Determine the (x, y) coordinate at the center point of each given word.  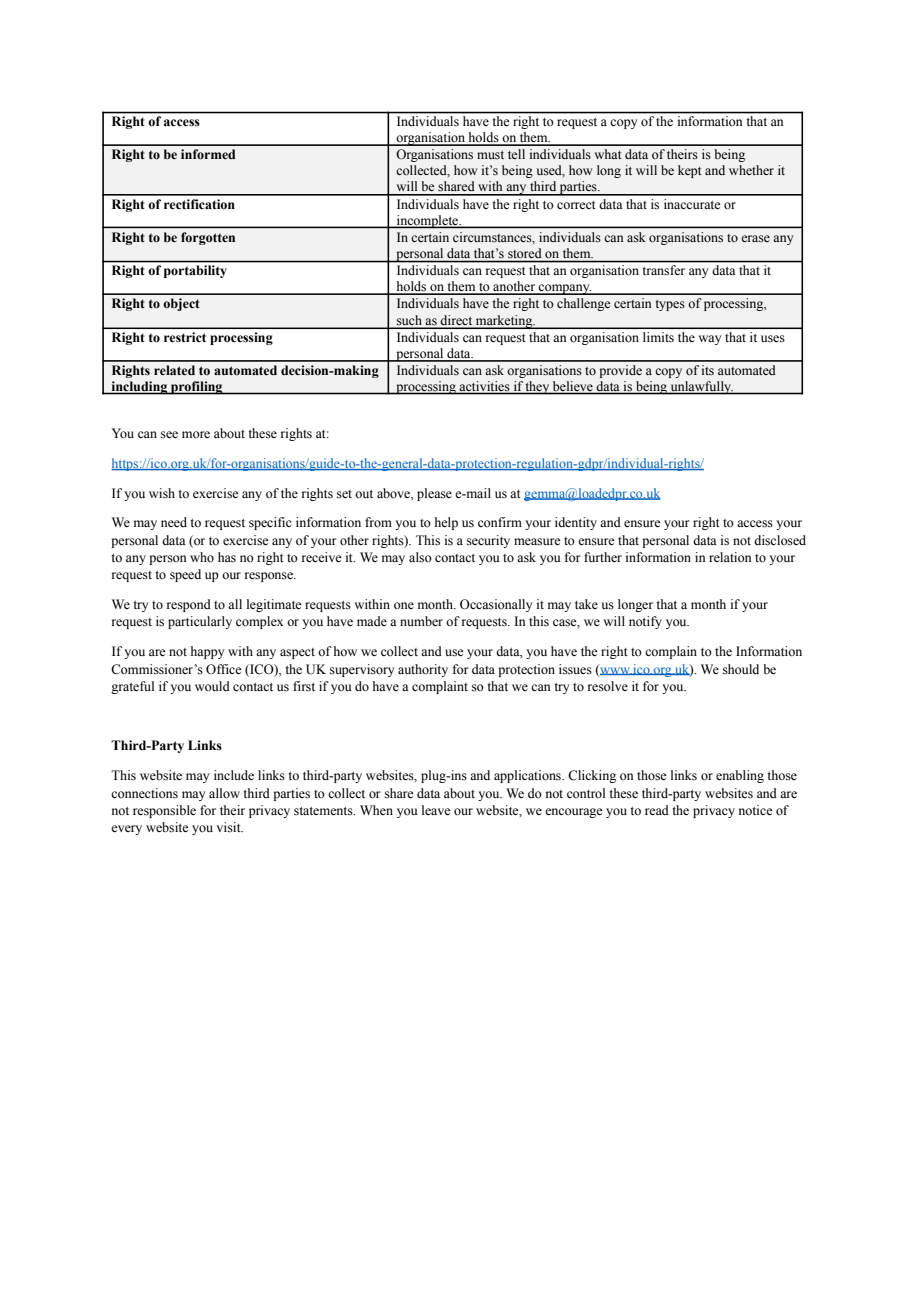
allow (224, 793)
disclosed (780, 540)
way (709, 340)
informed (208, 154)
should (741, 669)
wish (162, 493)
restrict (185, 337)
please (434, 494)
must (490, 155)
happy (207, 652)
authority (423, 670)
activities (485, 387)
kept (690, 171)
